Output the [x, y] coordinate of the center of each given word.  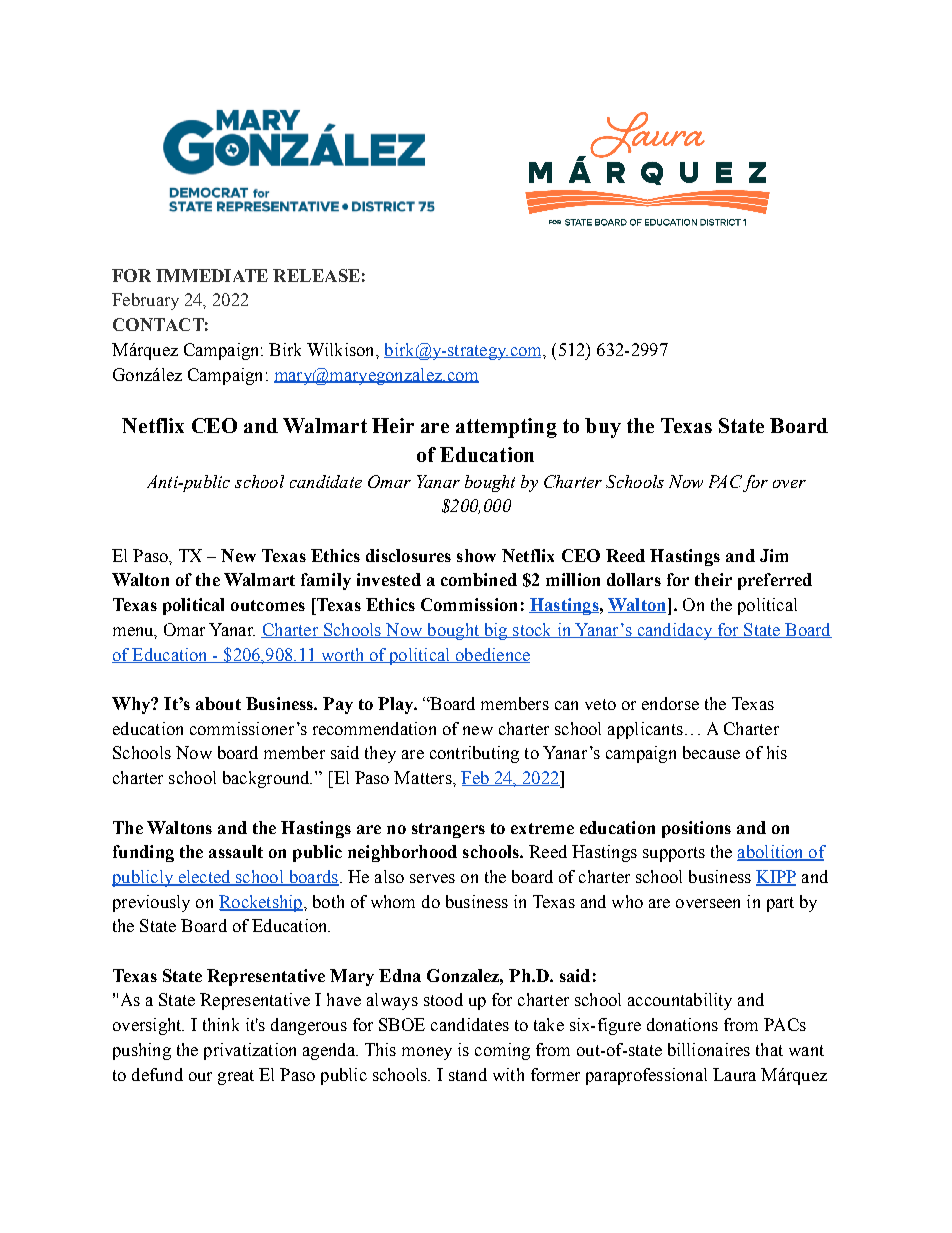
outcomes [268, 605]
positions [696, 829]
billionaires [709, 1049]
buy [603, 428]
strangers [448, 830]
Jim [774, 555]
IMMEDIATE [212, 275]
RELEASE [316, 275]
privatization [250, 1051]
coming [502, 1051]
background [267, 779]
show [476, 555]
